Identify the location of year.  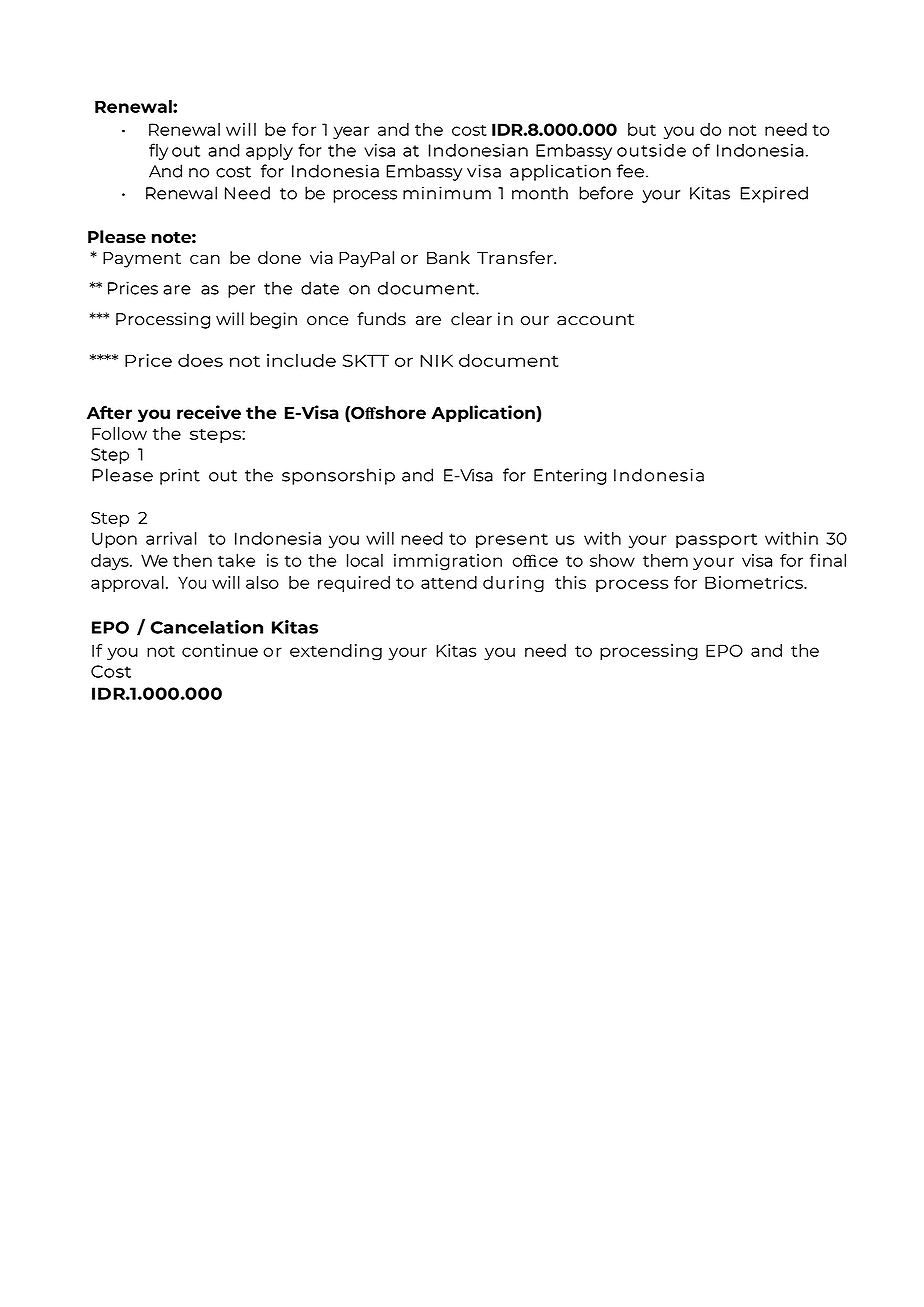
(351, 132).
